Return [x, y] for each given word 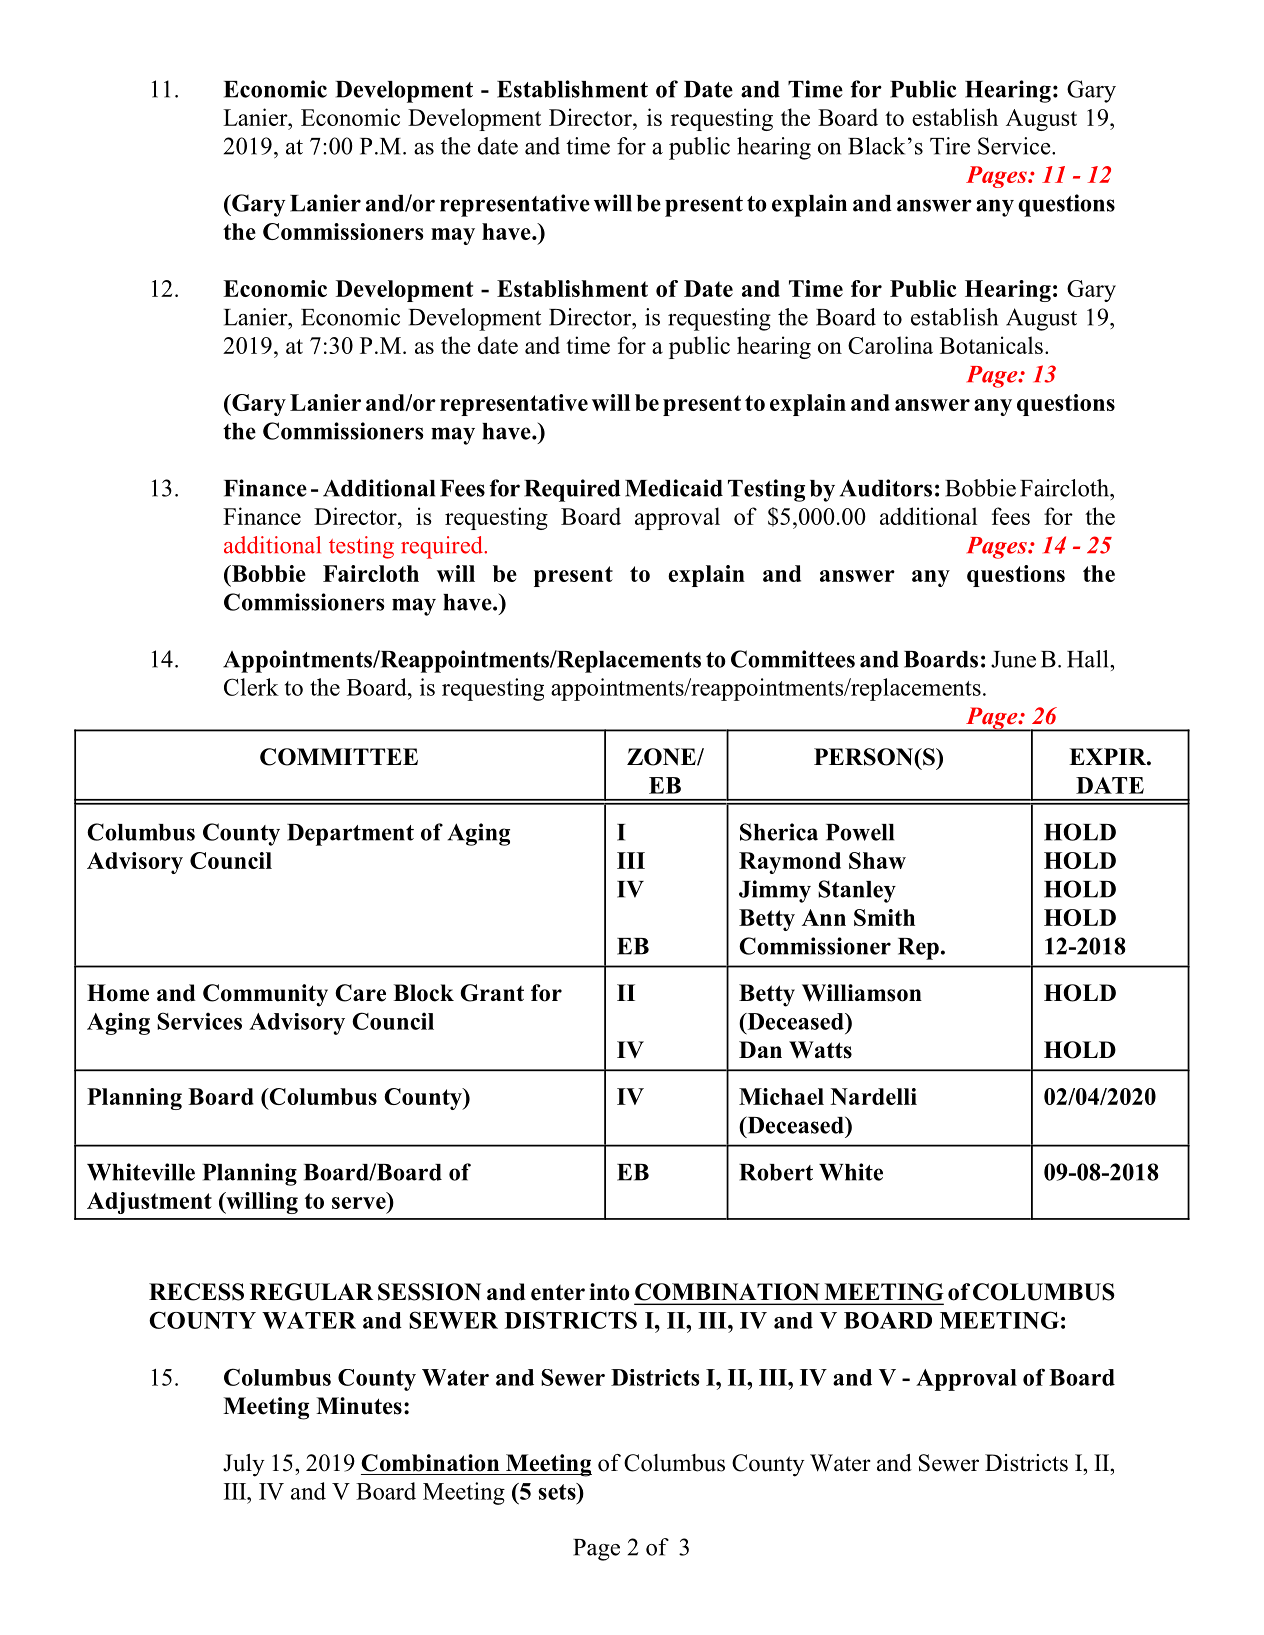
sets [558, 1491]
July [244, 1465]
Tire [950, 146]
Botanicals [991, 345]
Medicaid [674, 488]
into [609, 1292]
